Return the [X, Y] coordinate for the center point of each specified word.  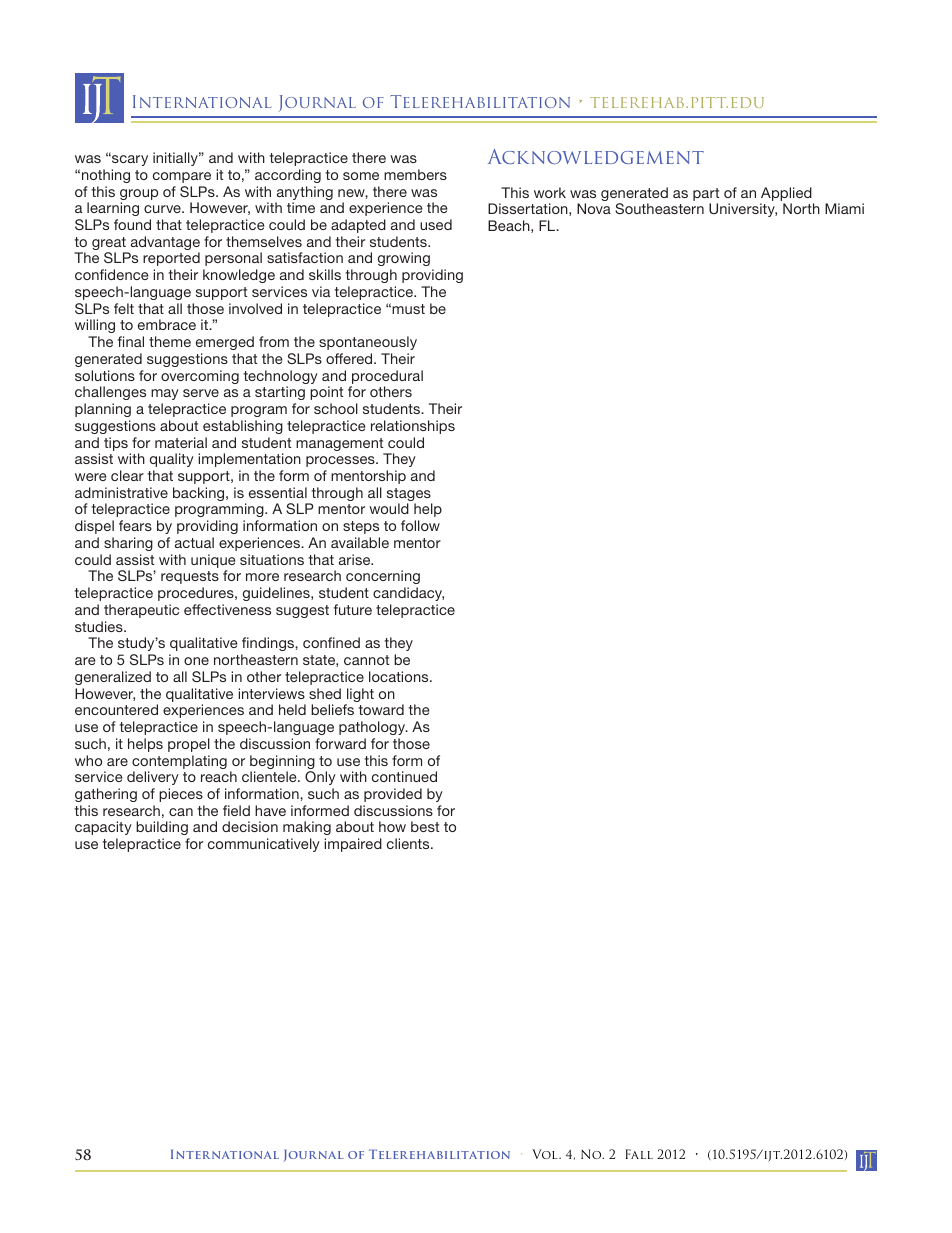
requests [190, 577]
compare [182, 177]
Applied [786, 194]
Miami [844, 208]
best [425, 826]
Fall [639, 1154]
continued [404, 776]
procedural [387, 377]
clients [409, 843]
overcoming [200, 377]
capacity [103, 828]
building [163, 830]
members [415, 174]
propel [189, 745]
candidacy [408, 594]
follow [420, 525]
